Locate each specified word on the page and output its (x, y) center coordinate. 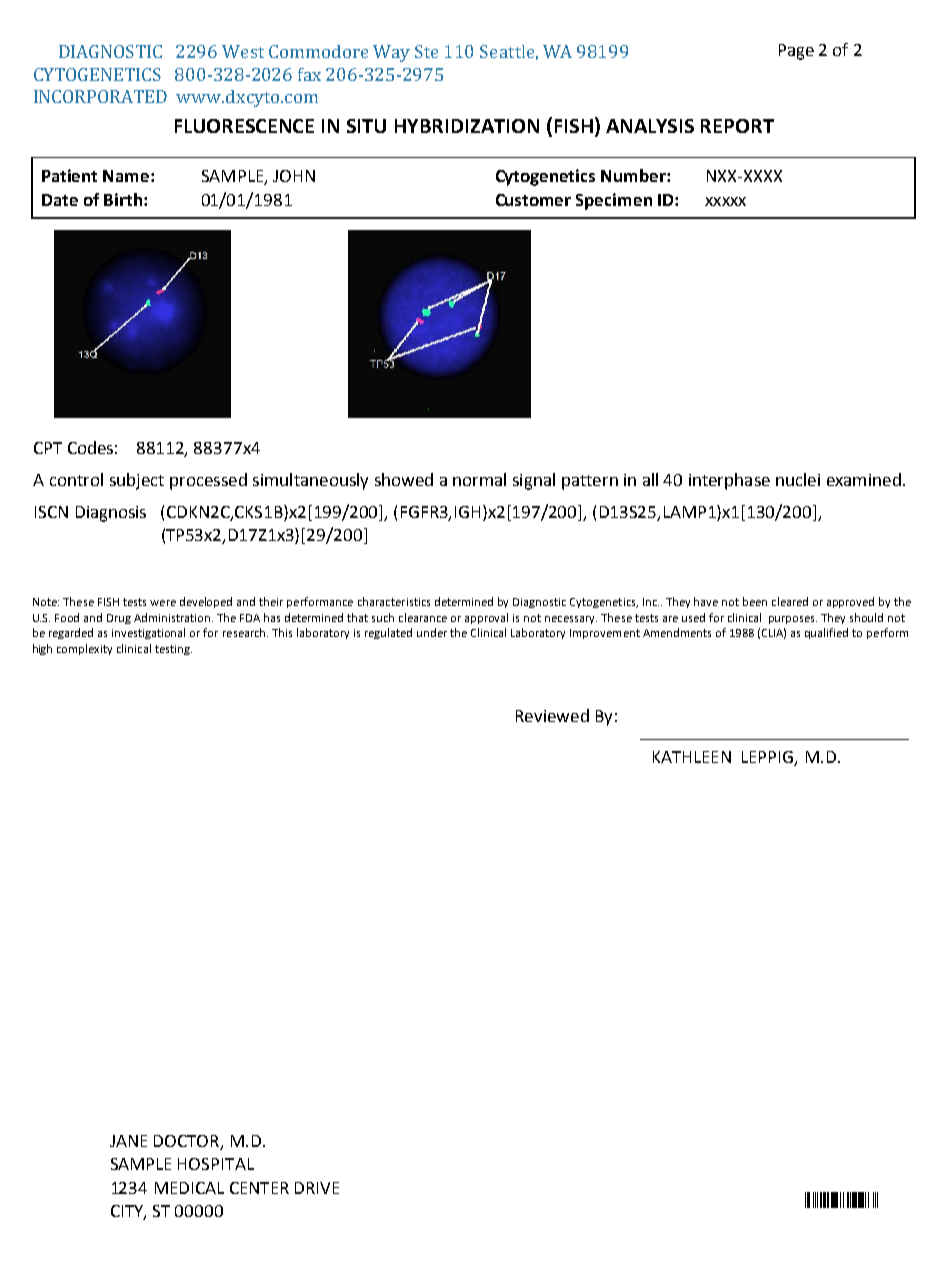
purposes (793, 620)
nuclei (798, 479)
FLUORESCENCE (244, 126)
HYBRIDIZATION (467, 126)
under (432, 632)
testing (173, 650)
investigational (148, 633)
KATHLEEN (692, 757)
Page (796, 52)
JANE (128, 1141)
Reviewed (552, 715)
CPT (48, 448)
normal (479, 479)
